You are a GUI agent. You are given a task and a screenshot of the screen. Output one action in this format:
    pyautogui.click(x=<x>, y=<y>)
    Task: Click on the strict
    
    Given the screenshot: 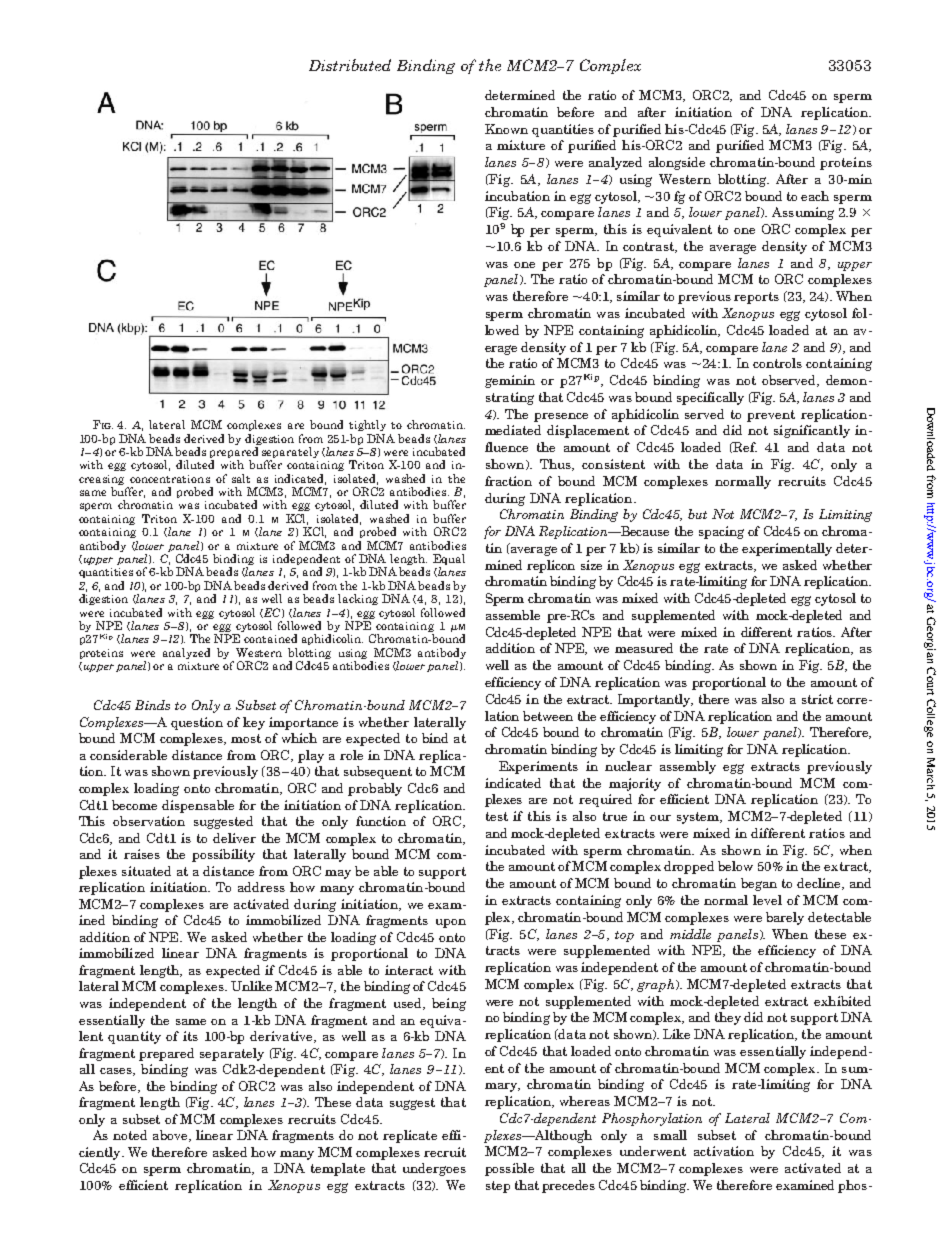 What is the action you would take?
    pyautogui.click(x=817, y=699)
